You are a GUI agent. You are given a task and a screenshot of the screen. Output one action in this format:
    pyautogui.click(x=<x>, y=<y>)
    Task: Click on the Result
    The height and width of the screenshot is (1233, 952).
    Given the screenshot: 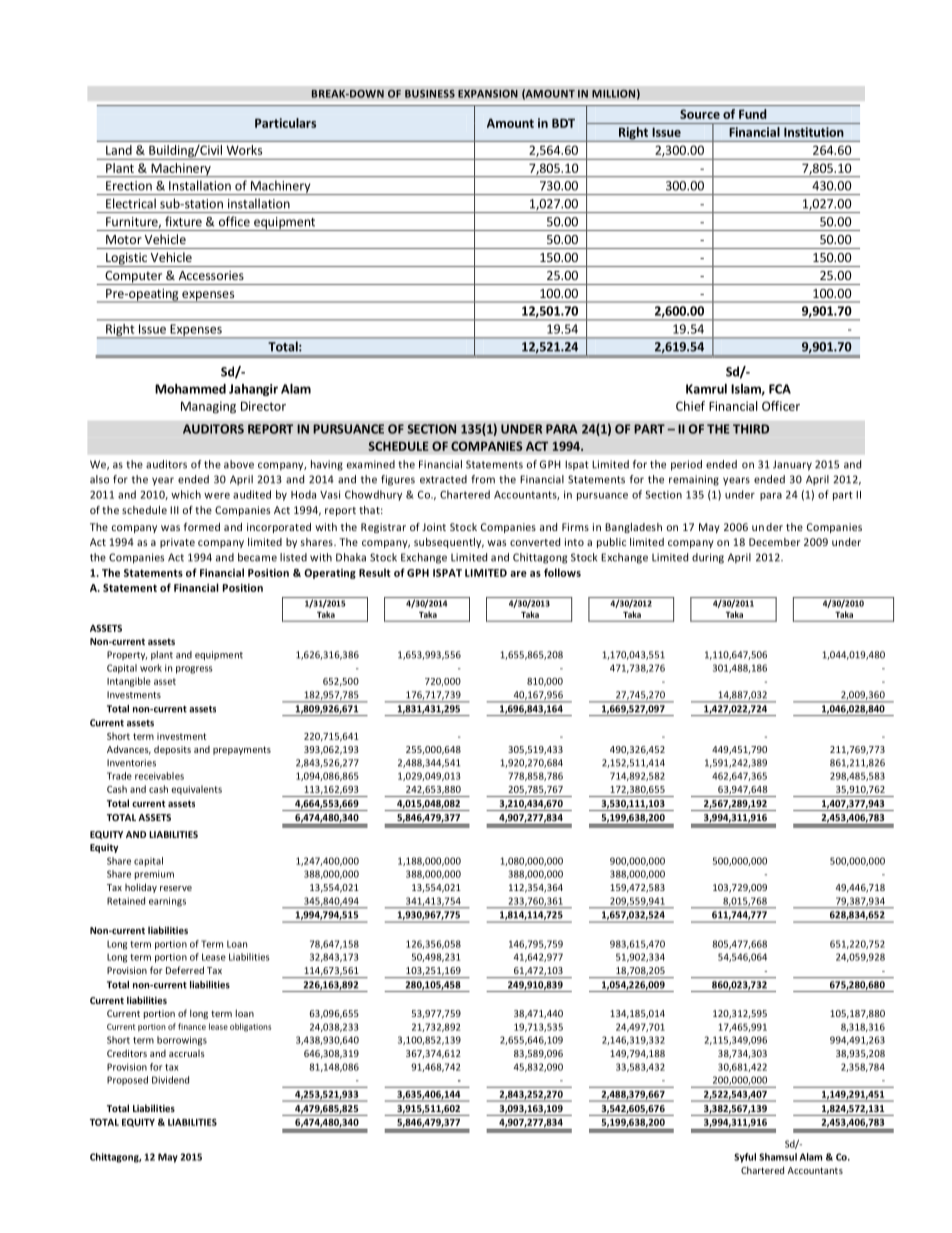 What is the action you would take?
    pyautogui.click(x=375, y=572)
